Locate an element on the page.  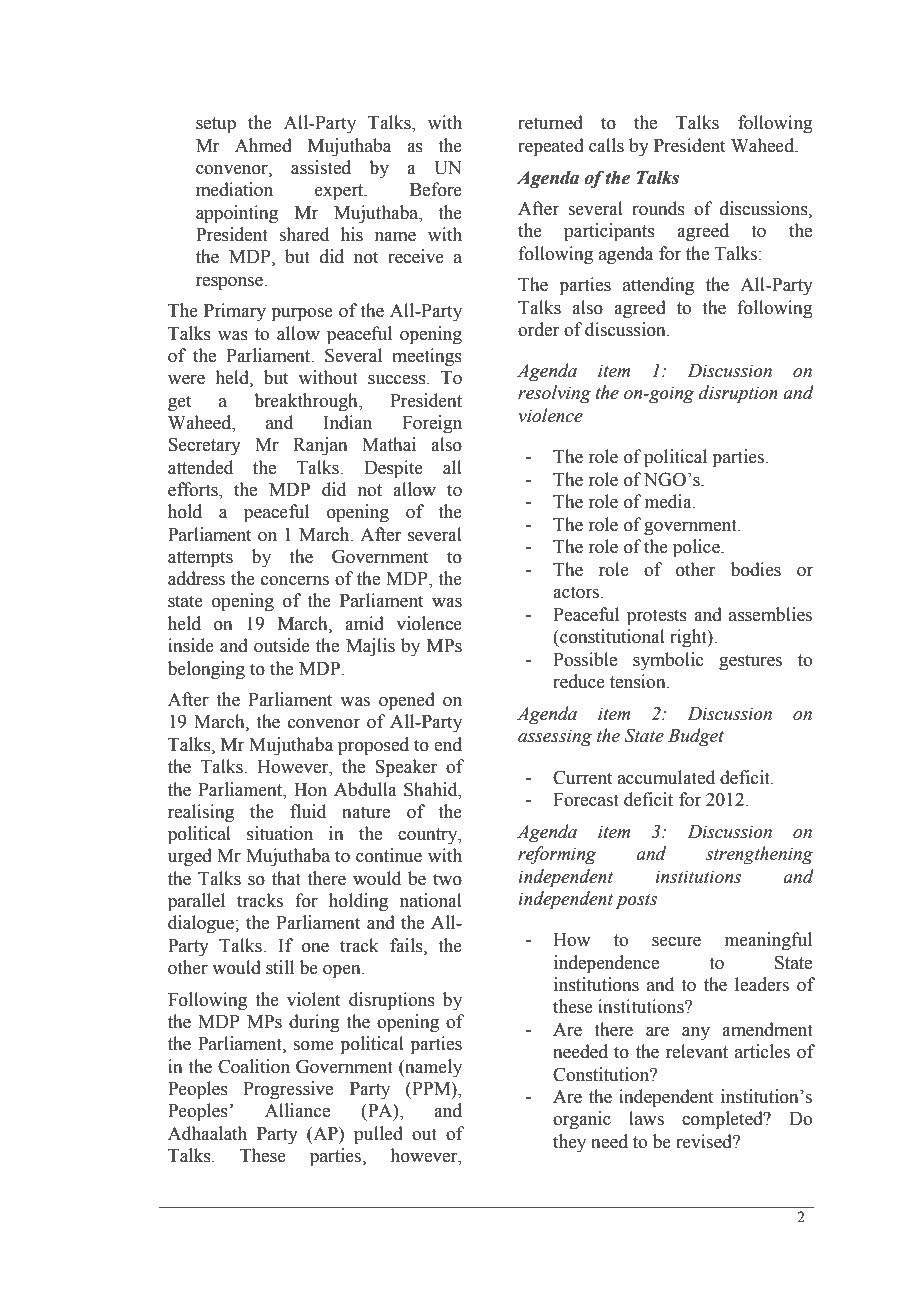
laws is located at coordinates (646, 1118).
